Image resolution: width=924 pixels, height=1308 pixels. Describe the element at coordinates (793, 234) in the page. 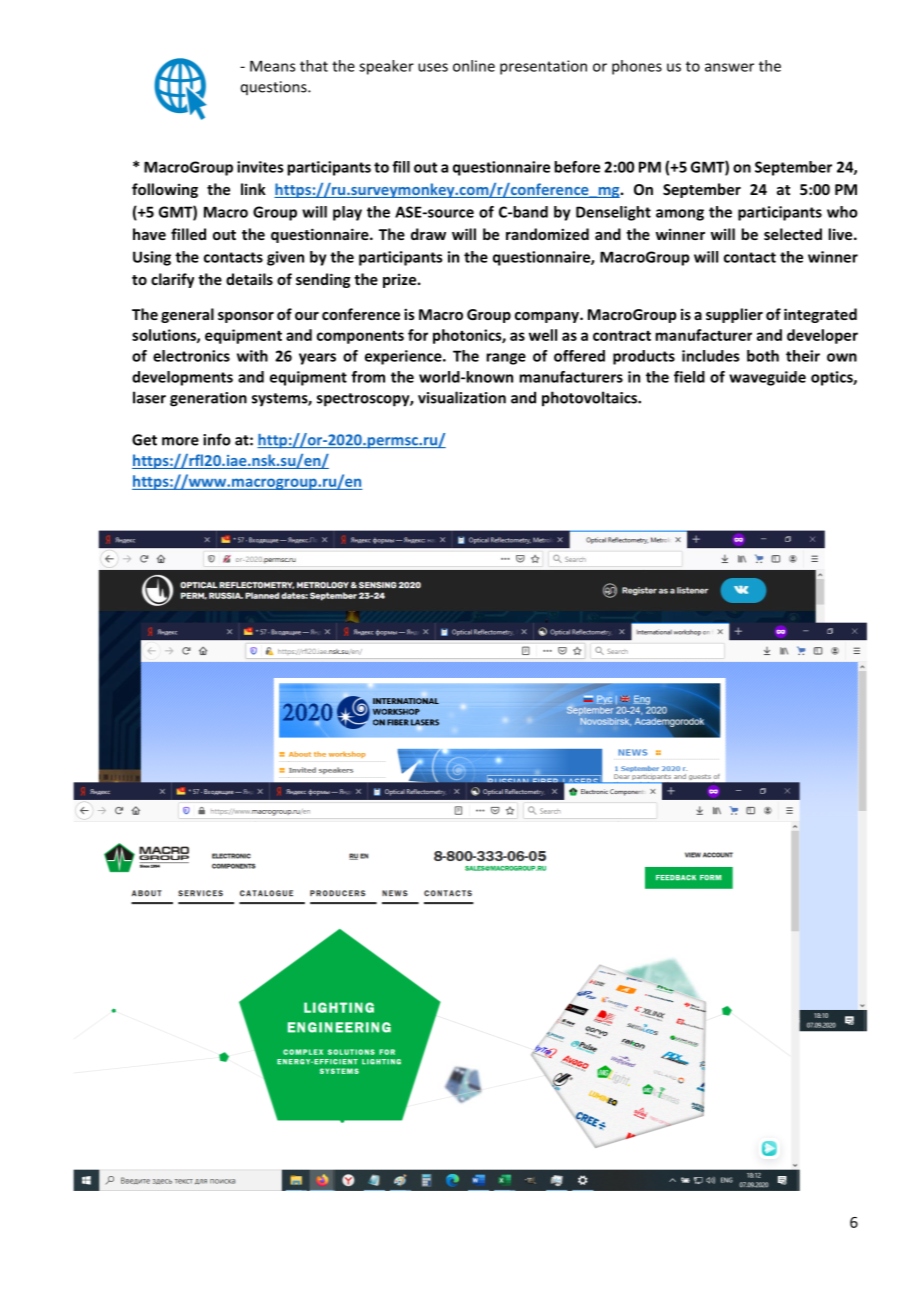

I see `selected` at that location.
